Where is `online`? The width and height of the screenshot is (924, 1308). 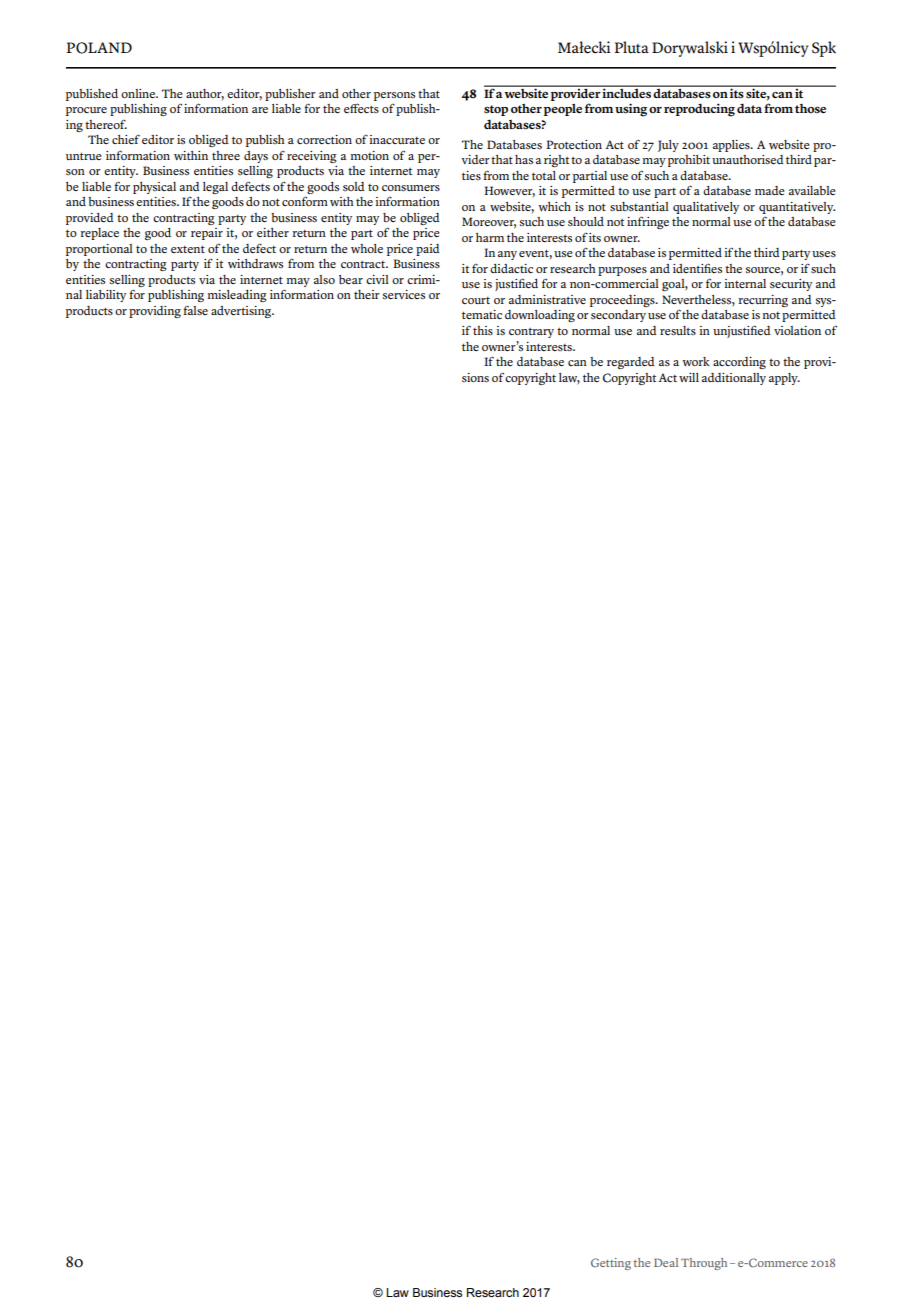
online is located at coordinates (139, 93).
